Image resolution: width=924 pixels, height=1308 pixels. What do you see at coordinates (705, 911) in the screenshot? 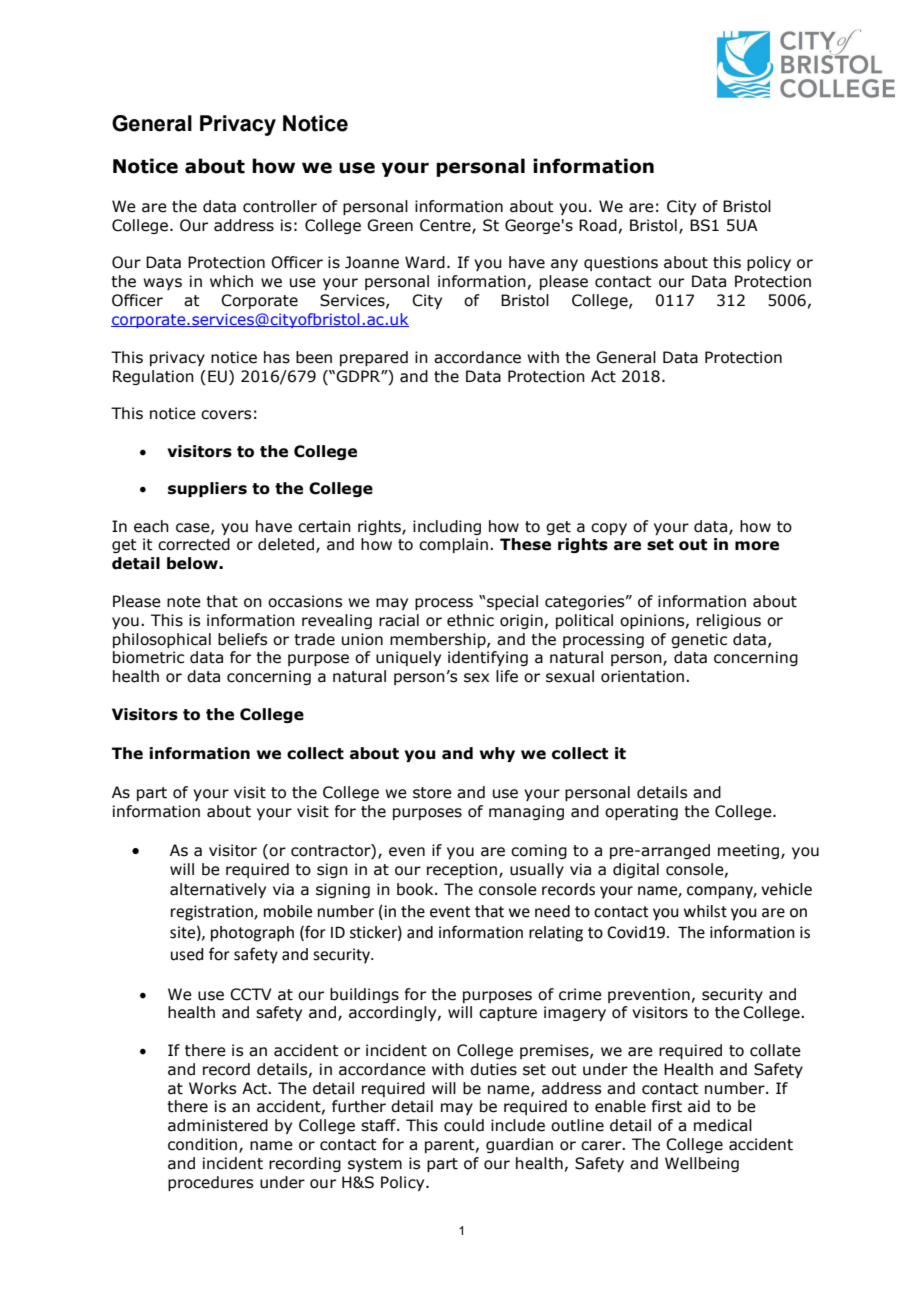
I see `whilst` at bounding box center [705, 911].
